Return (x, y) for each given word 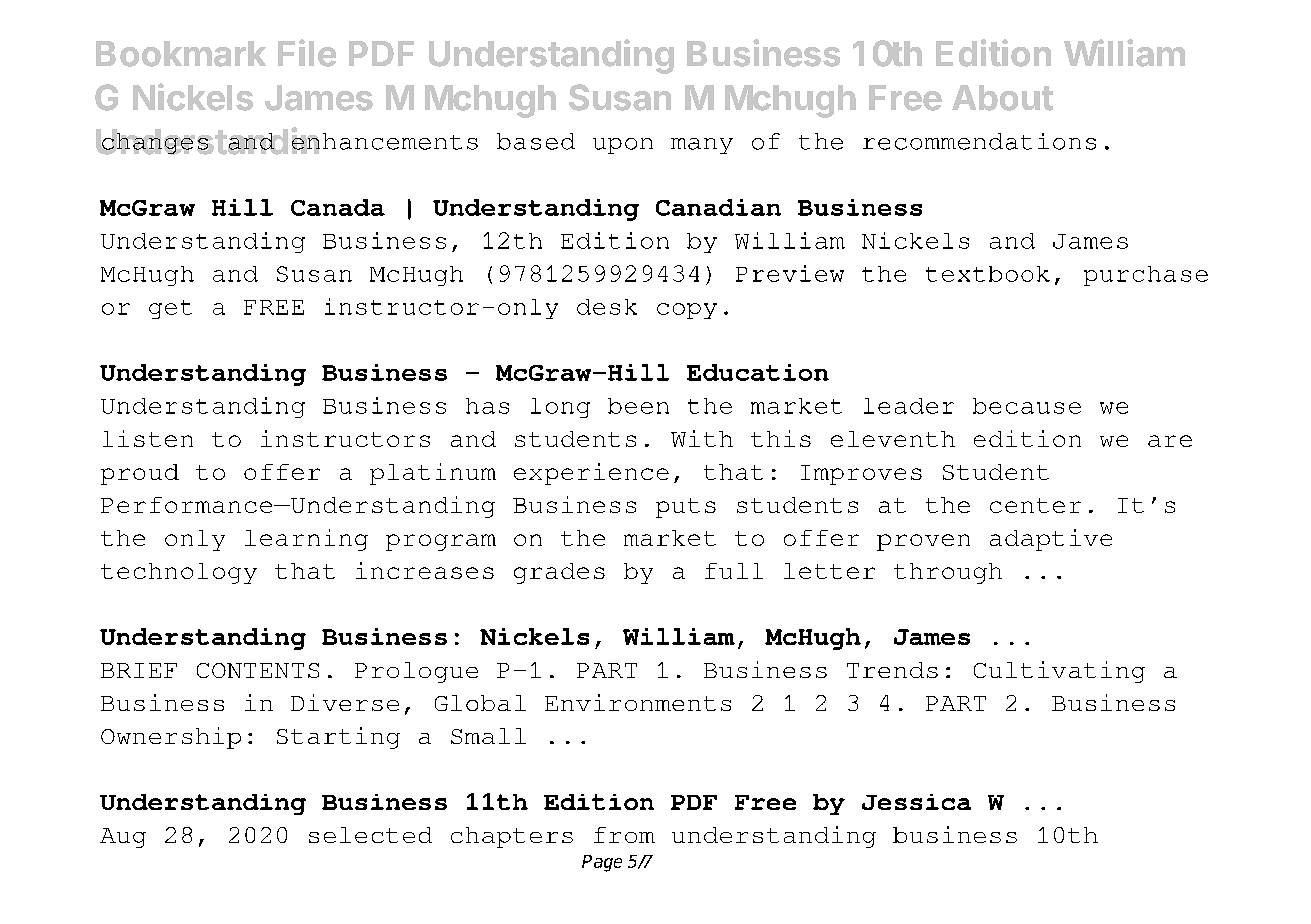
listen (148, 438)
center (1035, 505)
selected (370, 835)
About (1002, 98)
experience (591, 474)
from (624, 835)
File (307, 53)
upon (623, 146)
